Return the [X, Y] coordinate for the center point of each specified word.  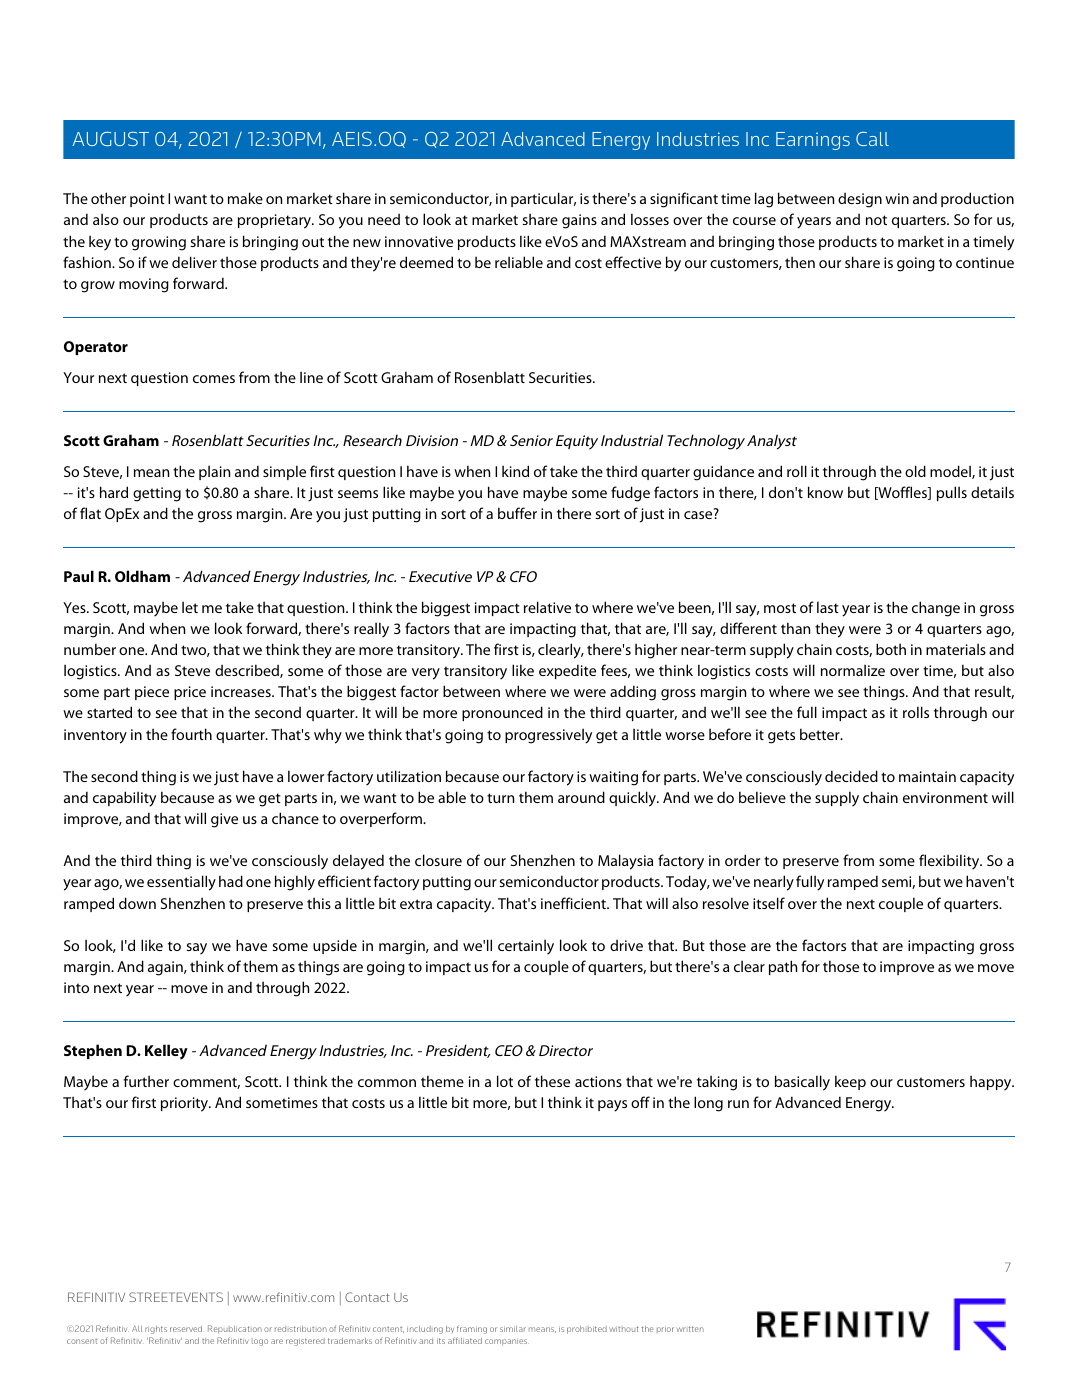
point [147, 200]
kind [515, 471]
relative [547, 607]
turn [500, 798]
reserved [186, 1329]
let [190, 607]
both [891, 649]
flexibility [950, 861]
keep [850, 1082]
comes [214, 379]
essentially [181, 883]
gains [579, 221]
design [860, 200]
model [951, 472]
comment [206, 1083]
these [552, 1081]
